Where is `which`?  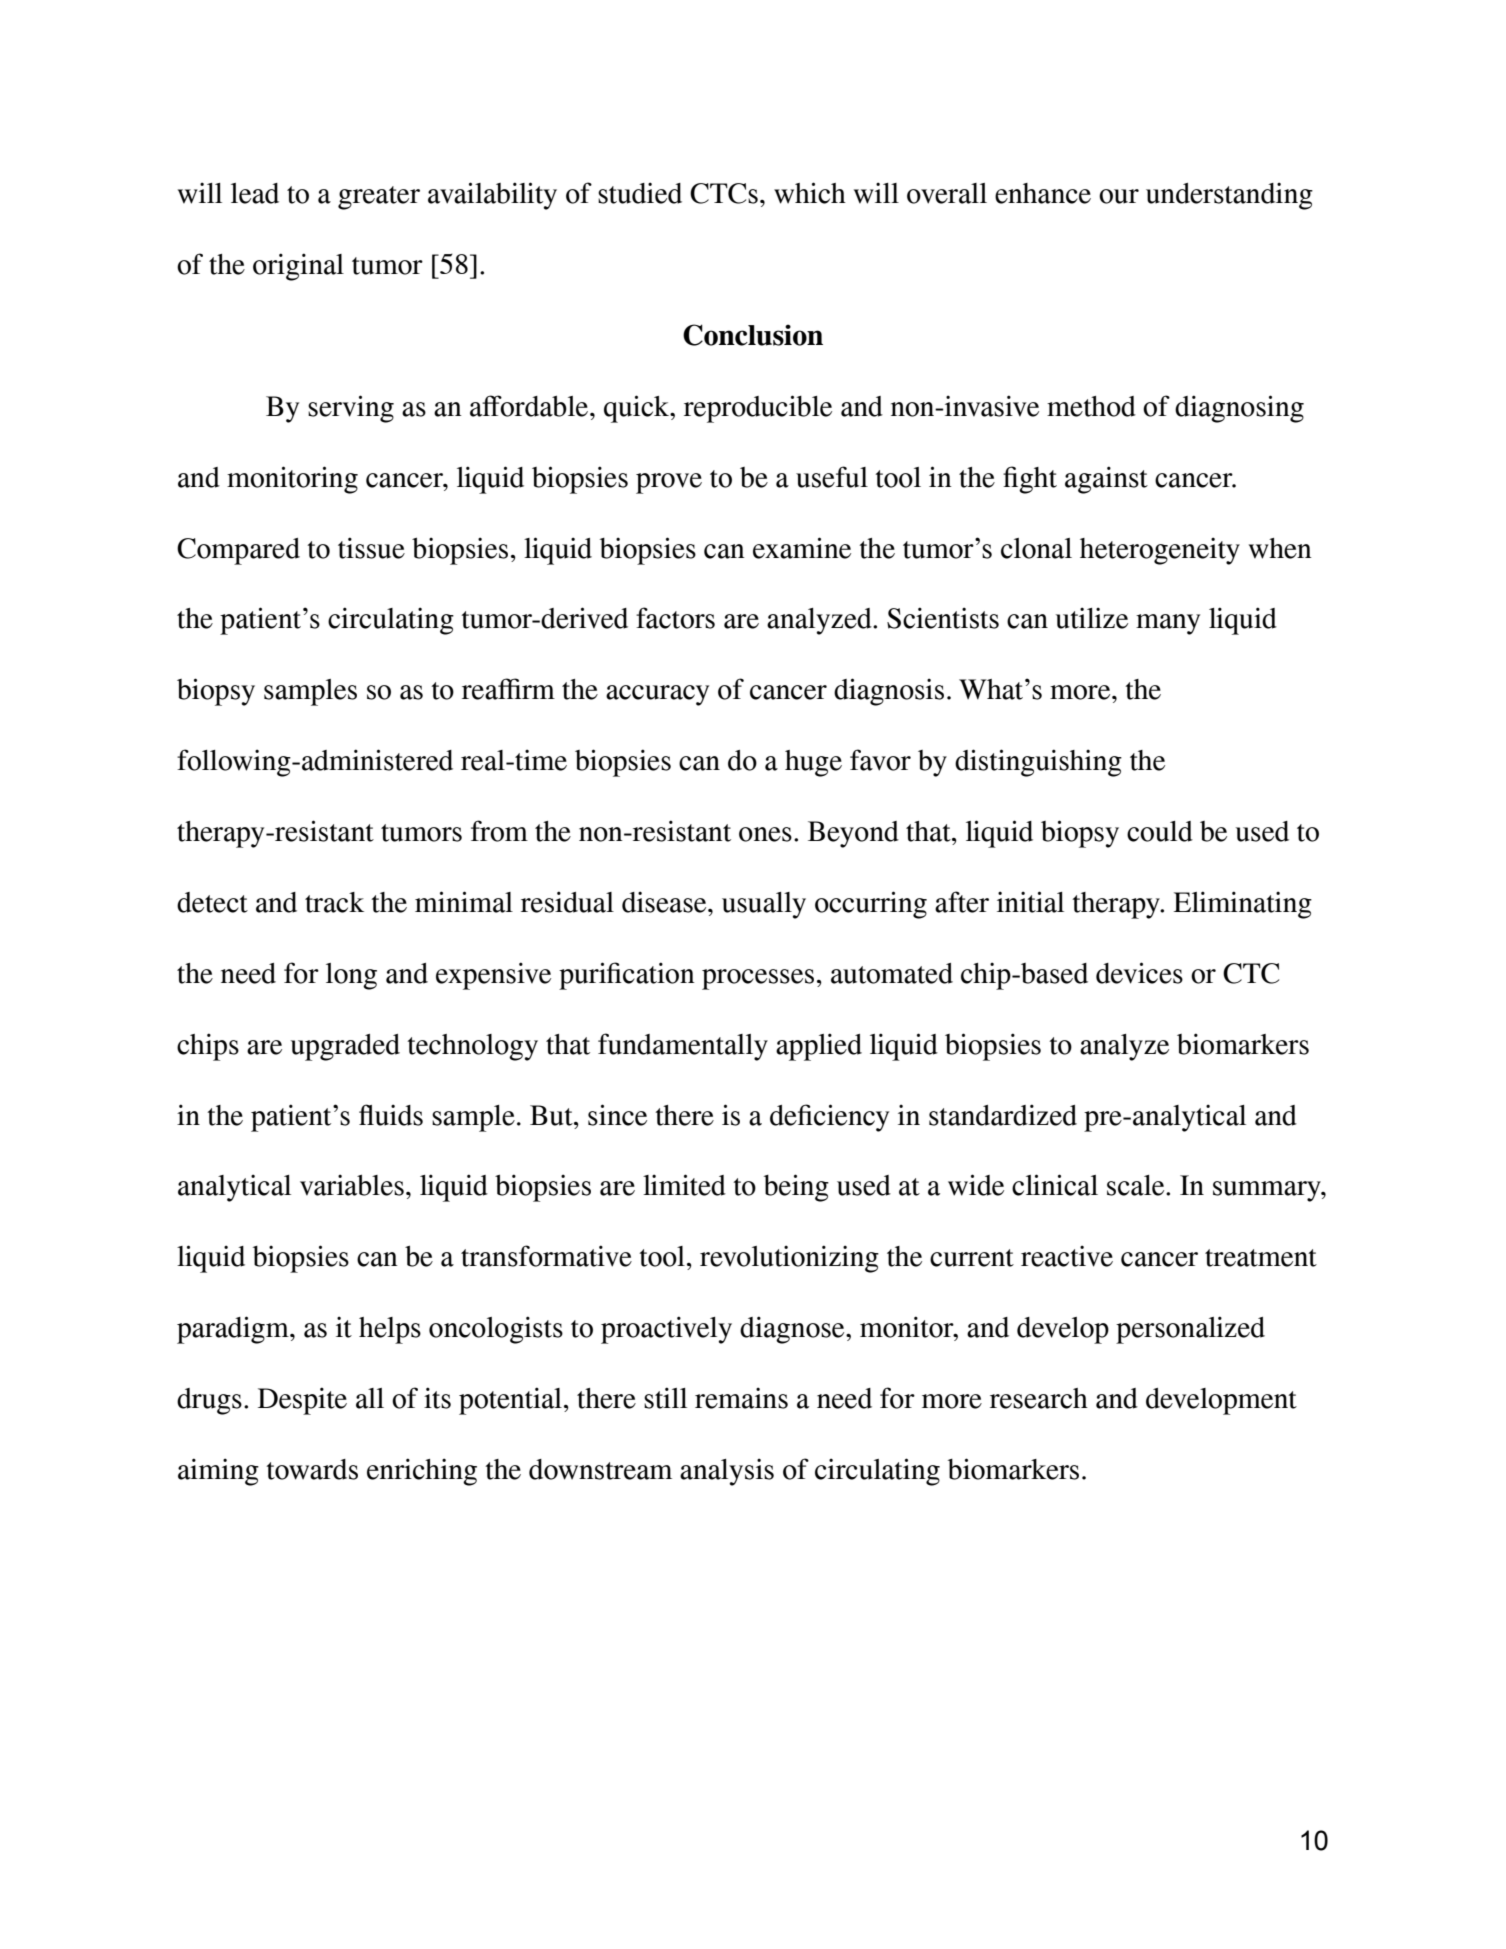 which is located at coordinates (810, 193).
